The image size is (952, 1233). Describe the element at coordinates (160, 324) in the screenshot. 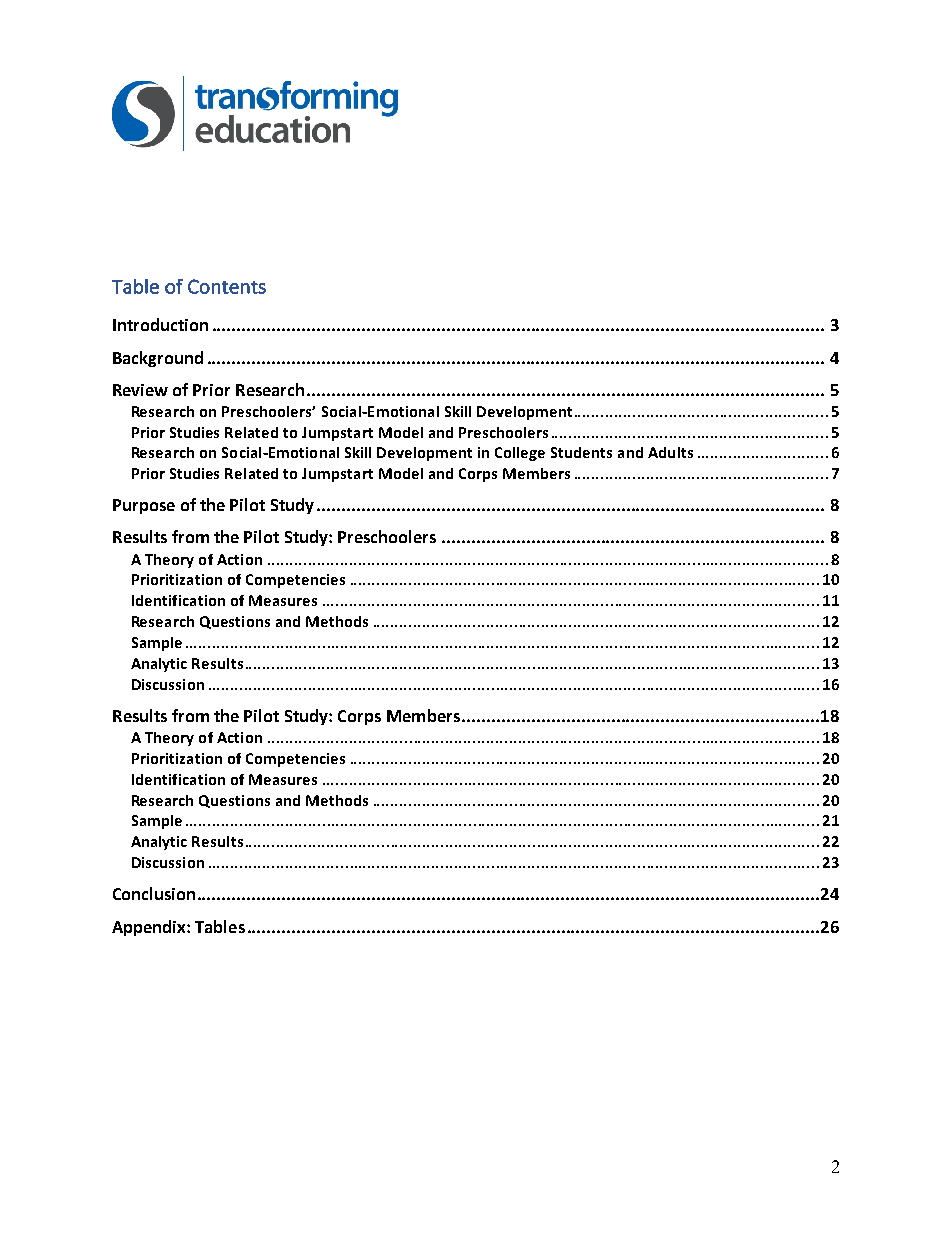

I see `Introduction` at that location.
